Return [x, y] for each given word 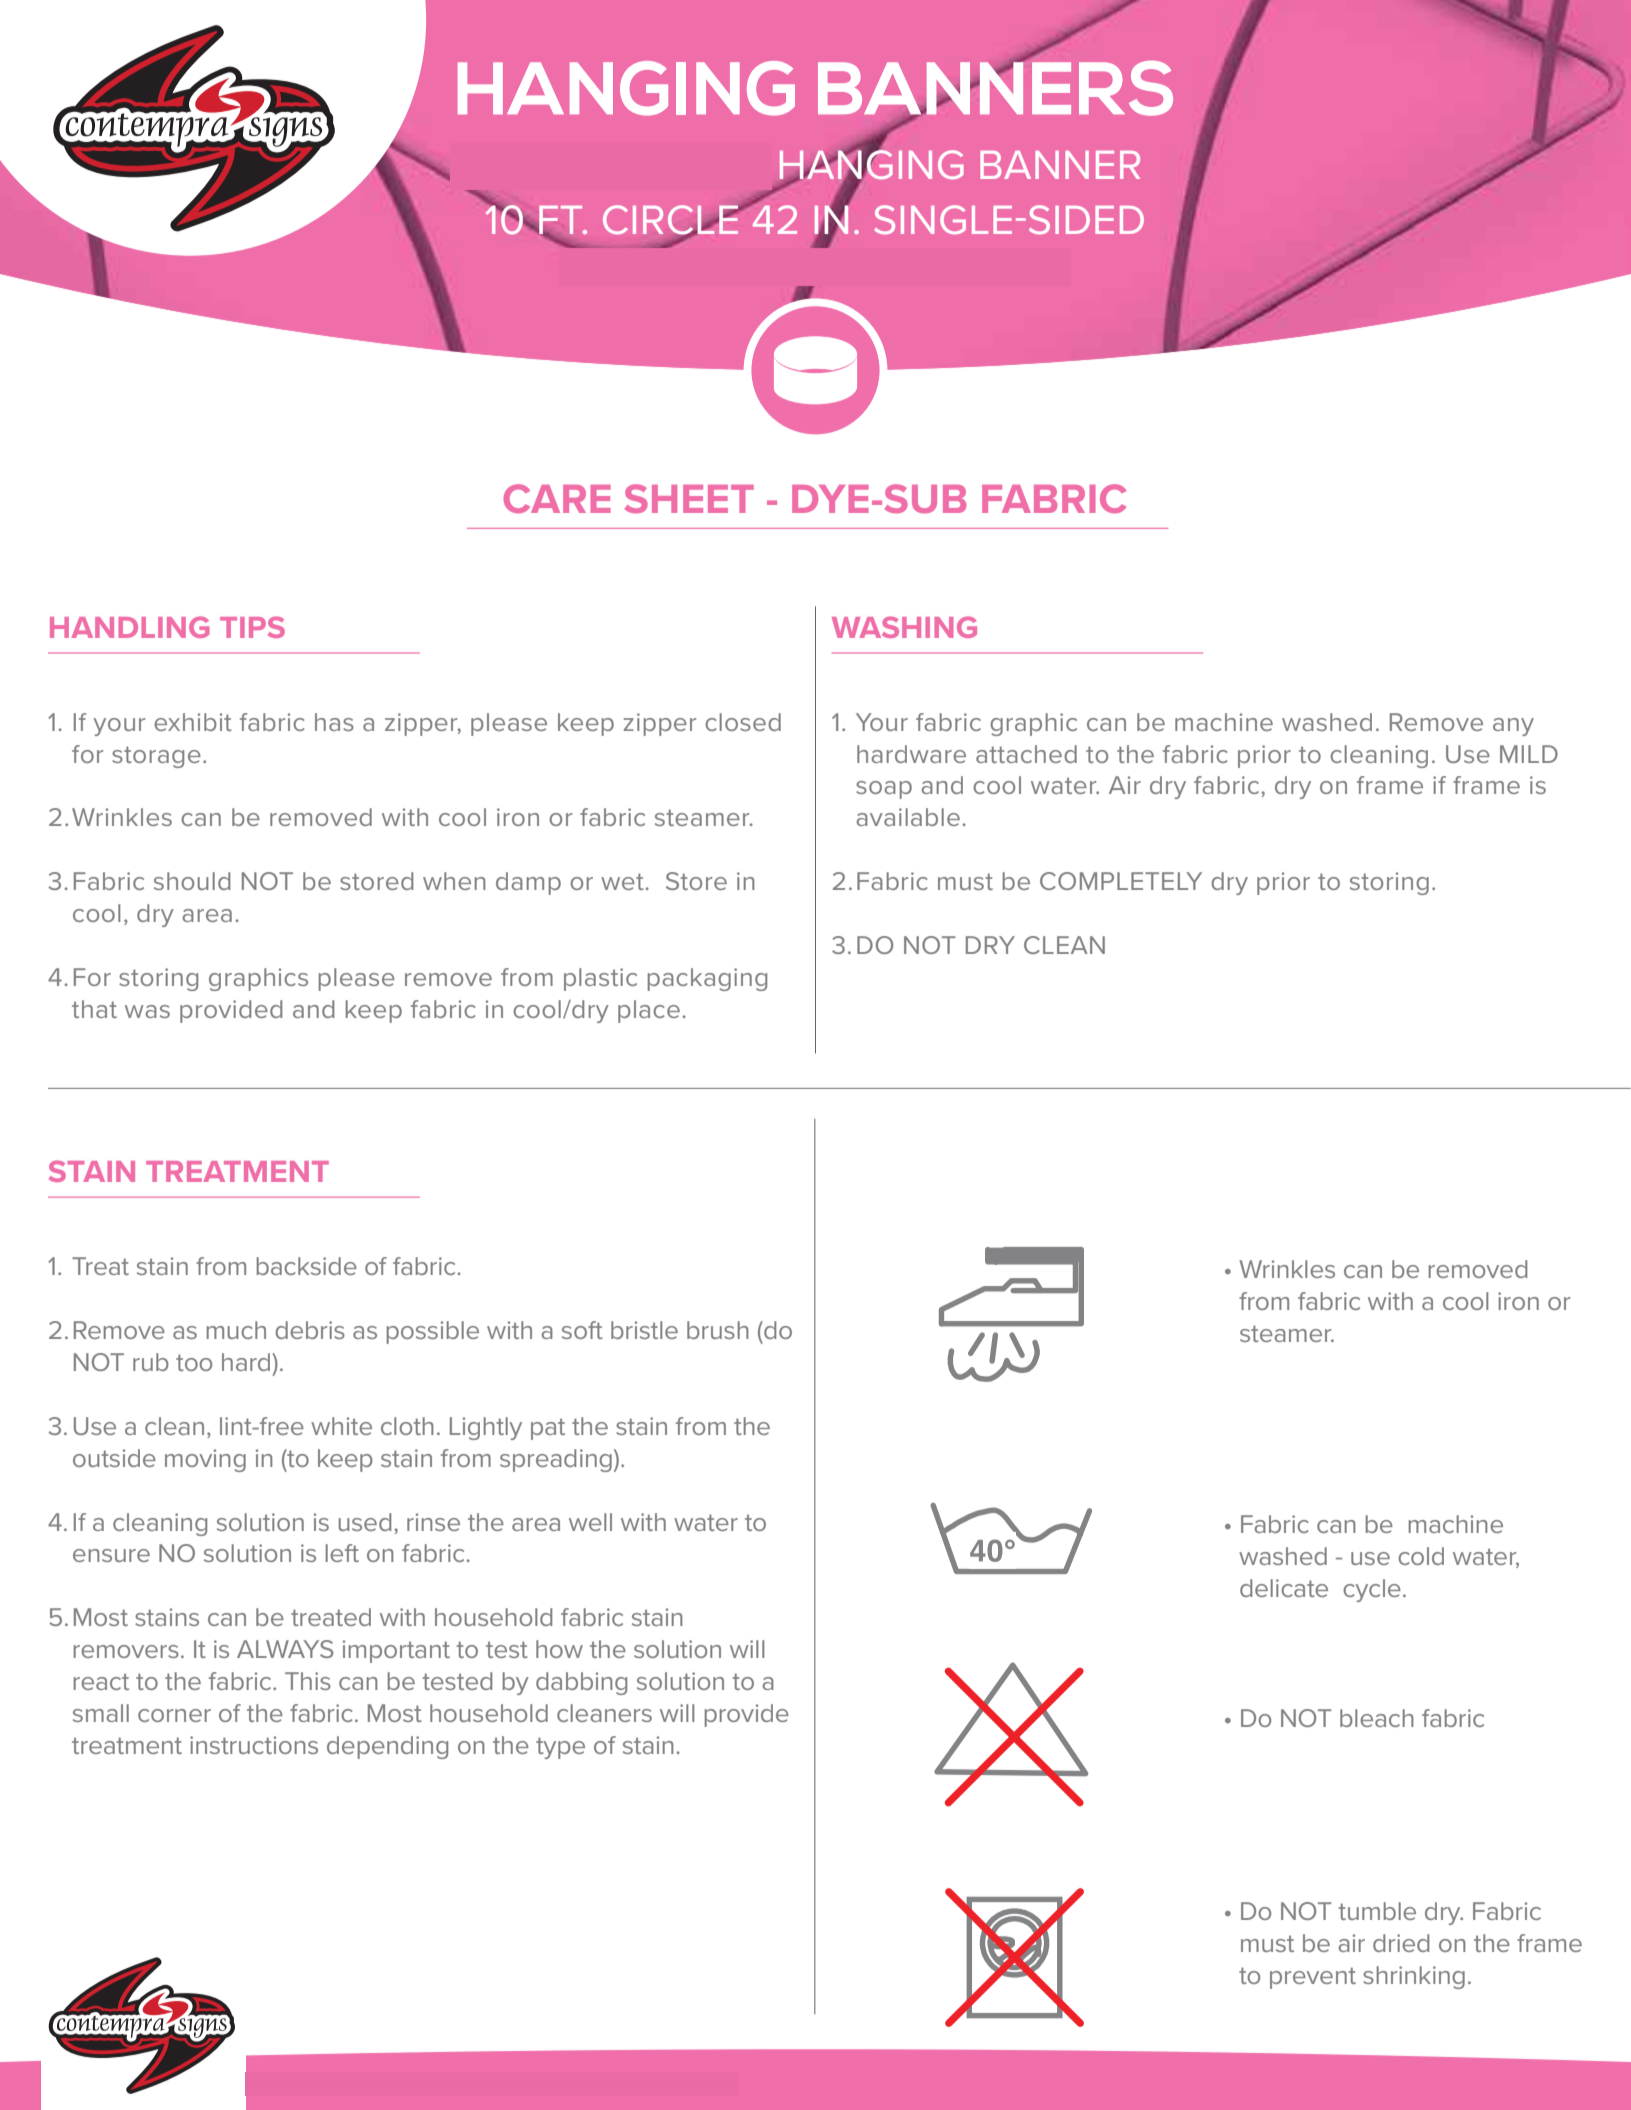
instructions [254, 1745]
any [1513, 727]
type [560, 1748]
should [192, 881]
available [908, 817]
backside [307, 1266]
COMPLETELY [1121, 881]
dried [1401, 1943]
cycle [1372, 1590]
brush [718, 1330]
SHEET [689, 498]
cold [1421, 1556]
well [590, 1522]
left [342, 1553]
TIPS [252, 627]
